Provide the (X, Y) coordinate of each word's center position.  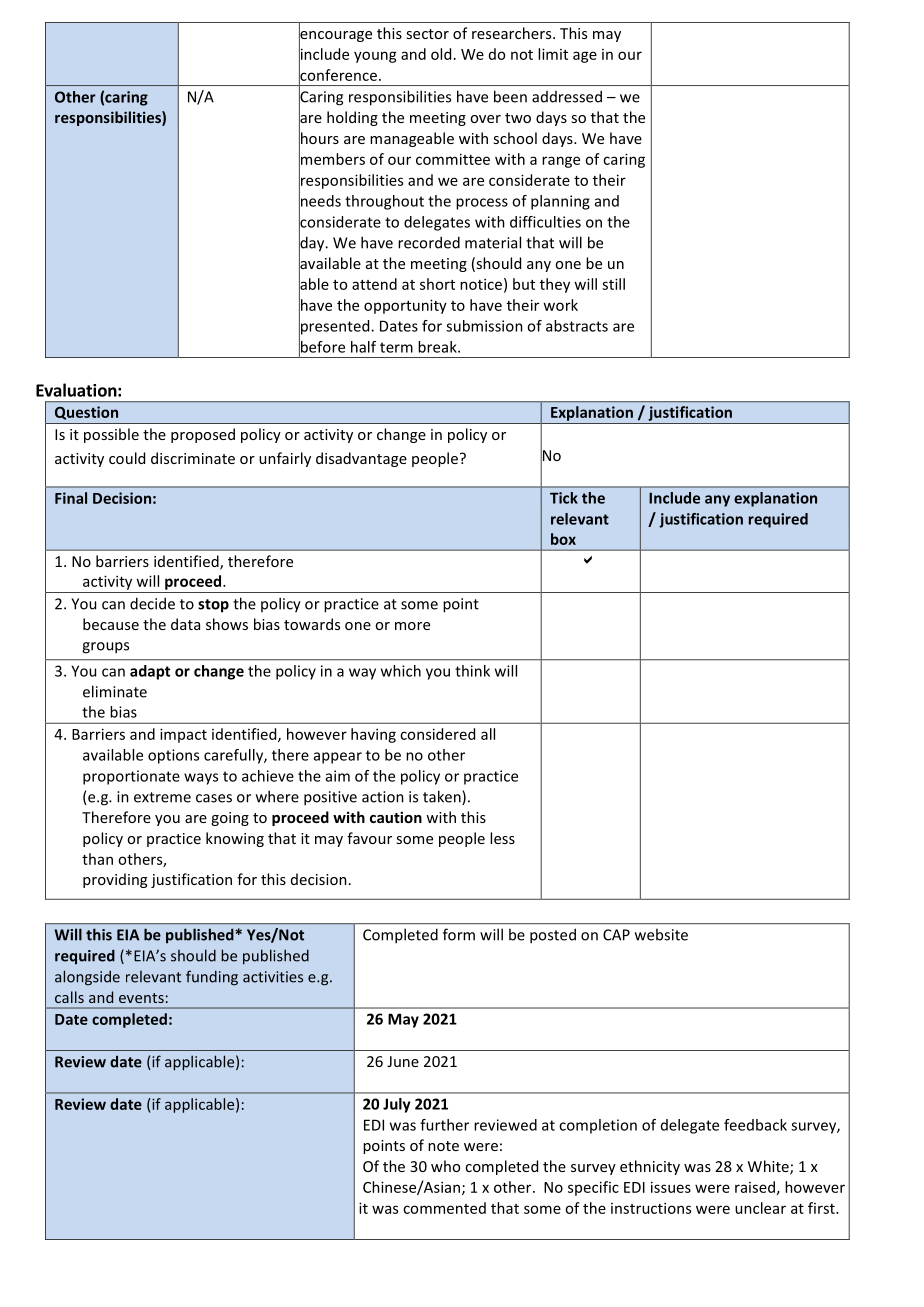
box (563, 539)
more (412, 626)
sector (427, 34)
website (661, 934)
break (438, 347)
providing (115, 880)
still (613, 284)
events (141, 998)
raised (755, 1187)
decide (152, 603)
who (445, 1166)
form (459, 934)
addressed (567, 96)
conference (338, 74)
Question (86, 413)
